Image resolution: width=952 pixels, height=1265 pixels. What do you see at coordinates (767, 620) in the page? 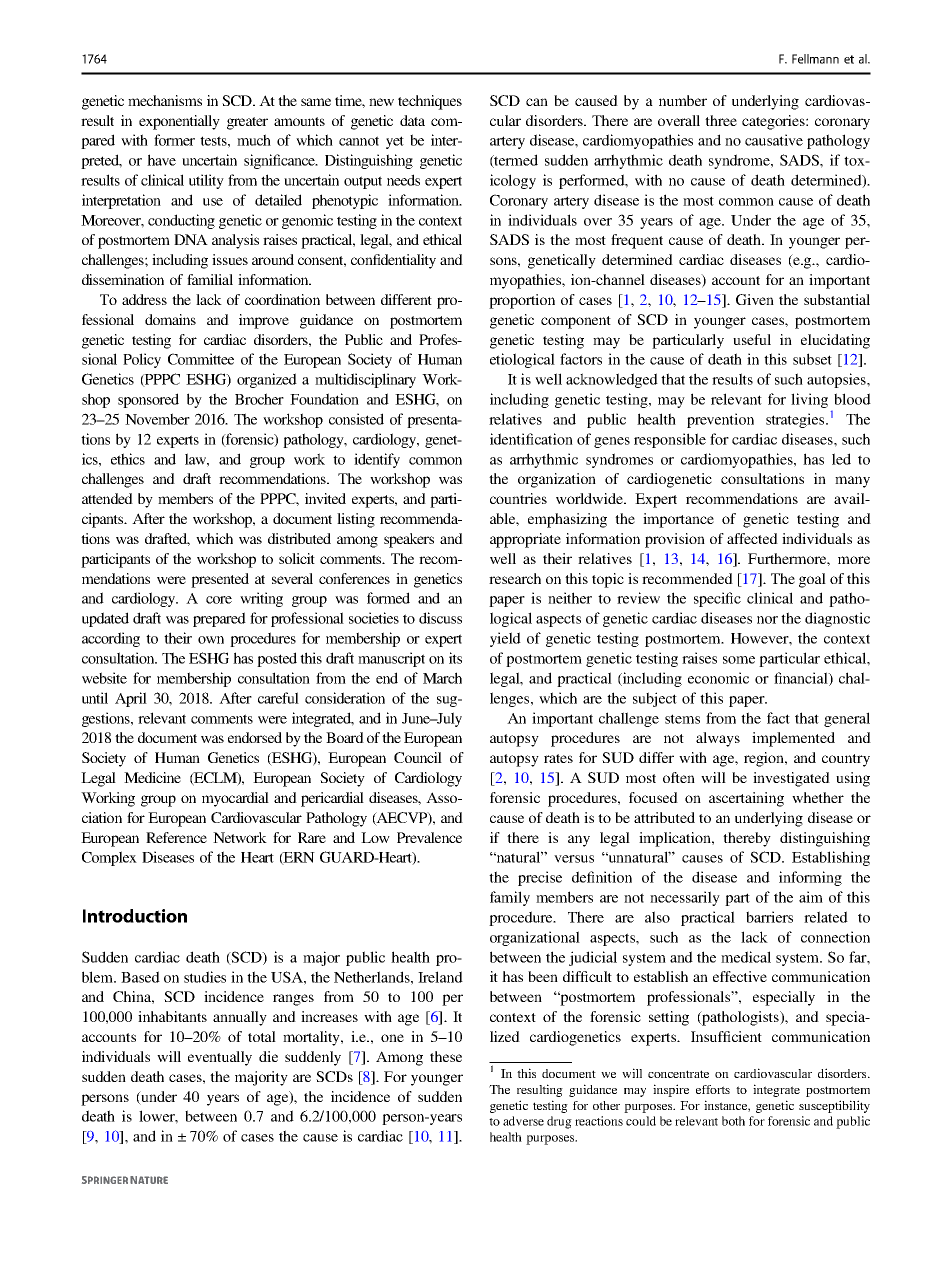
I see `nor` at bounding box center [767, 620].
